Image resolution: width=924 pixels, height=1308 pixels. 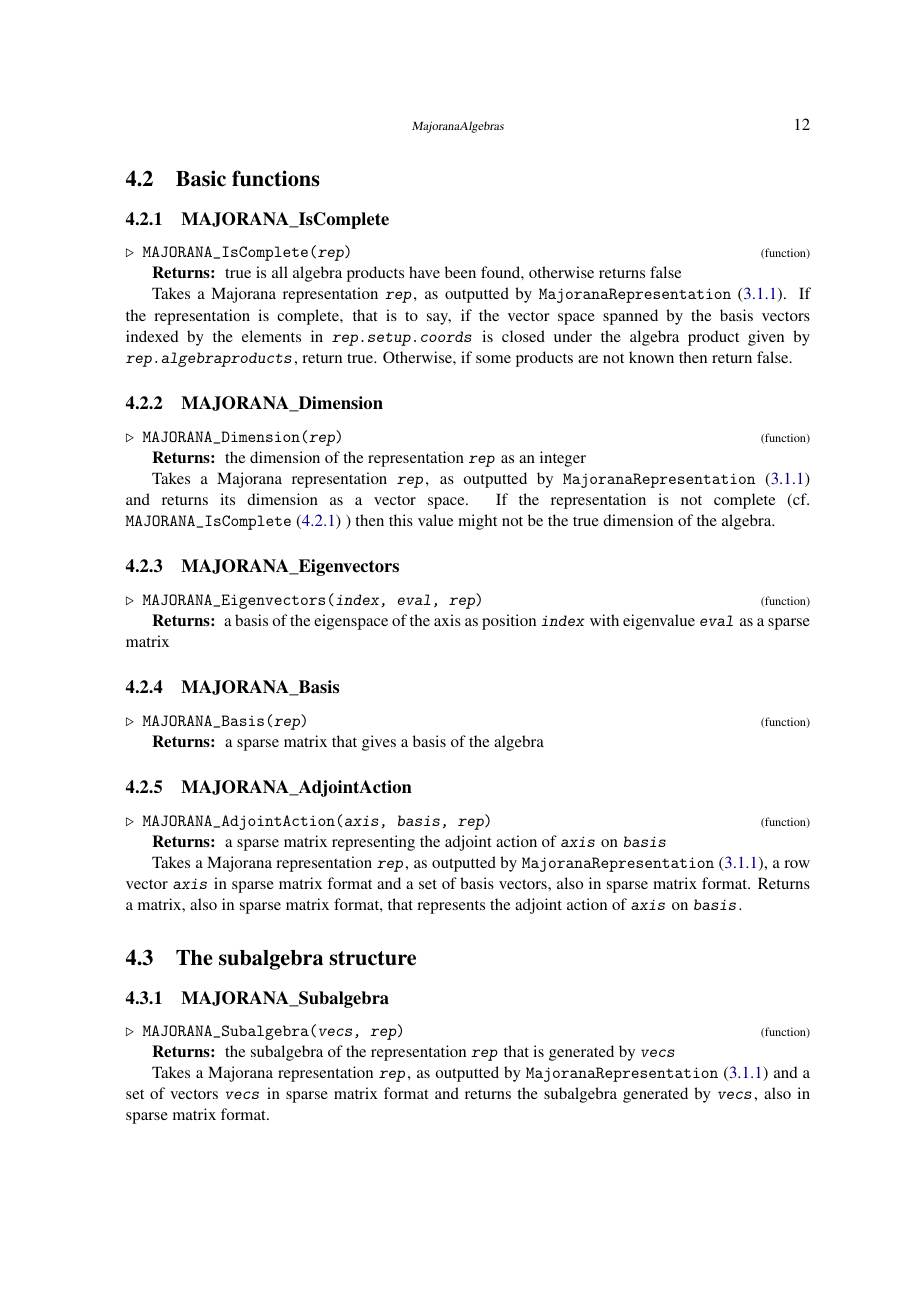 What do you see at coordinates (630, 317) in the screenshot?
I see `spanned` at bounding box center [630, 317].
